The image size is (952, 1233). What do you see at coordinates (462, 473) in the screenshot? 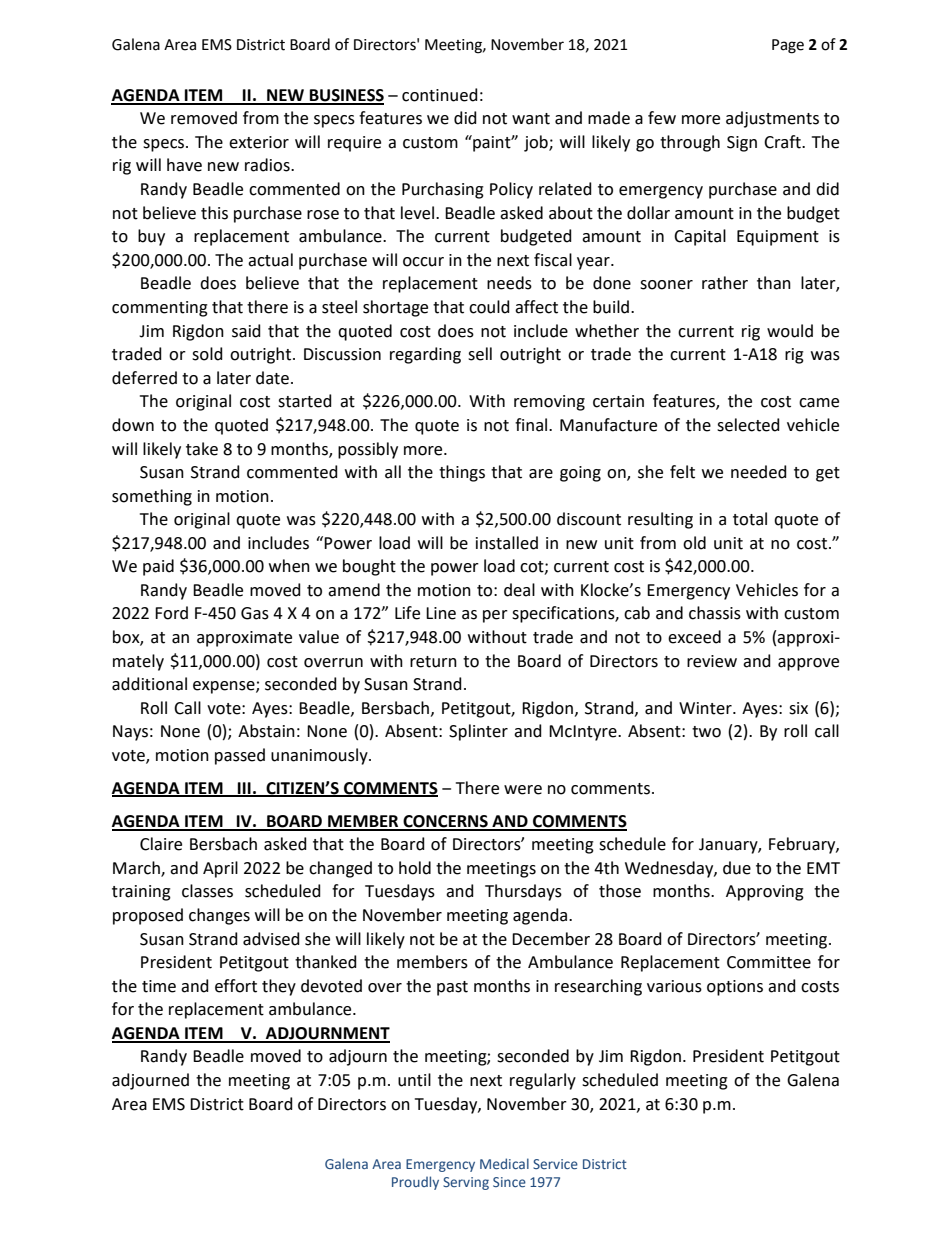
I see `things` at bounding box center [462, 473].
